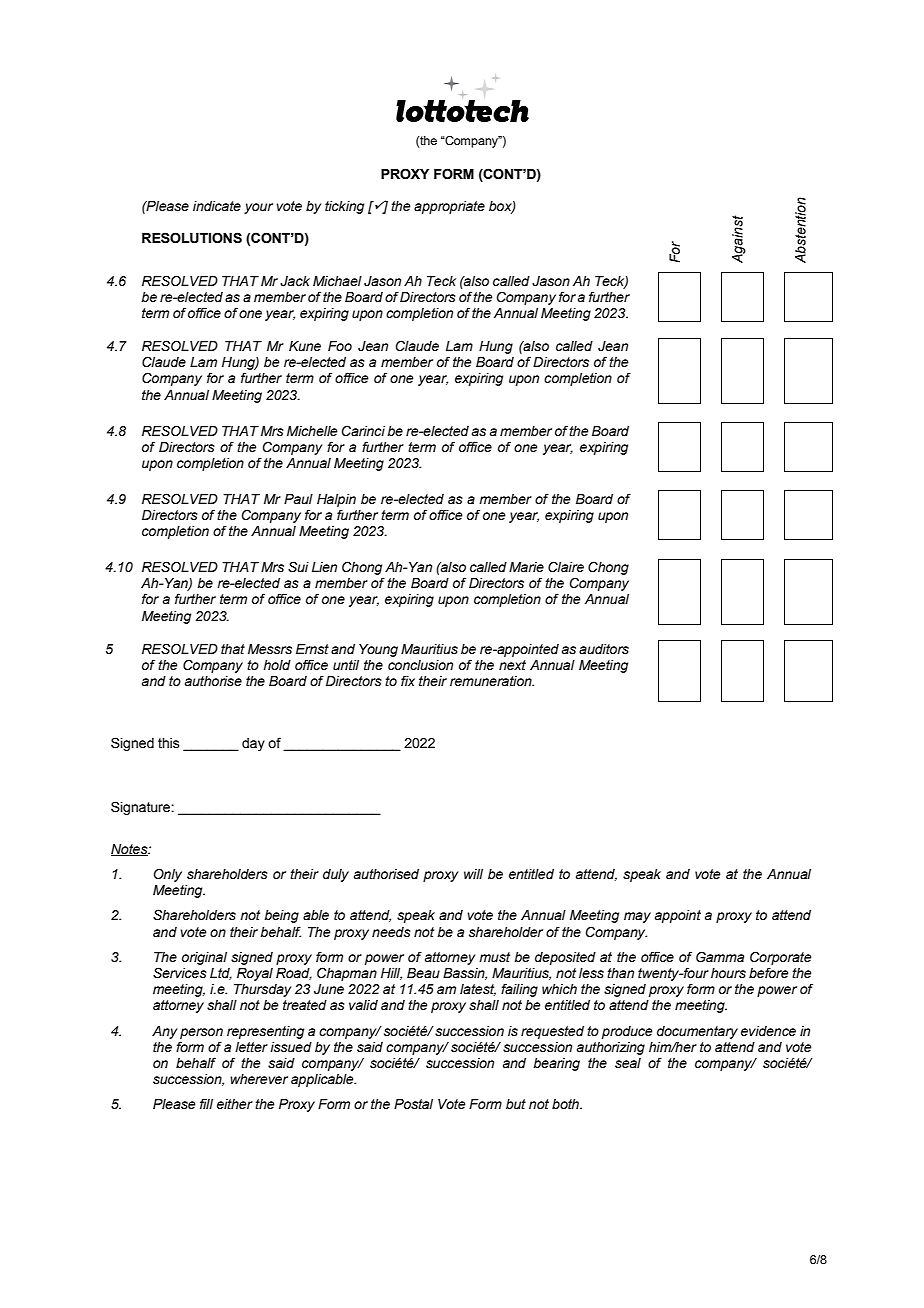  What do you see at coordinates (604, 649) in the image?
I see `auditors` at bounding box center [604, 649].
